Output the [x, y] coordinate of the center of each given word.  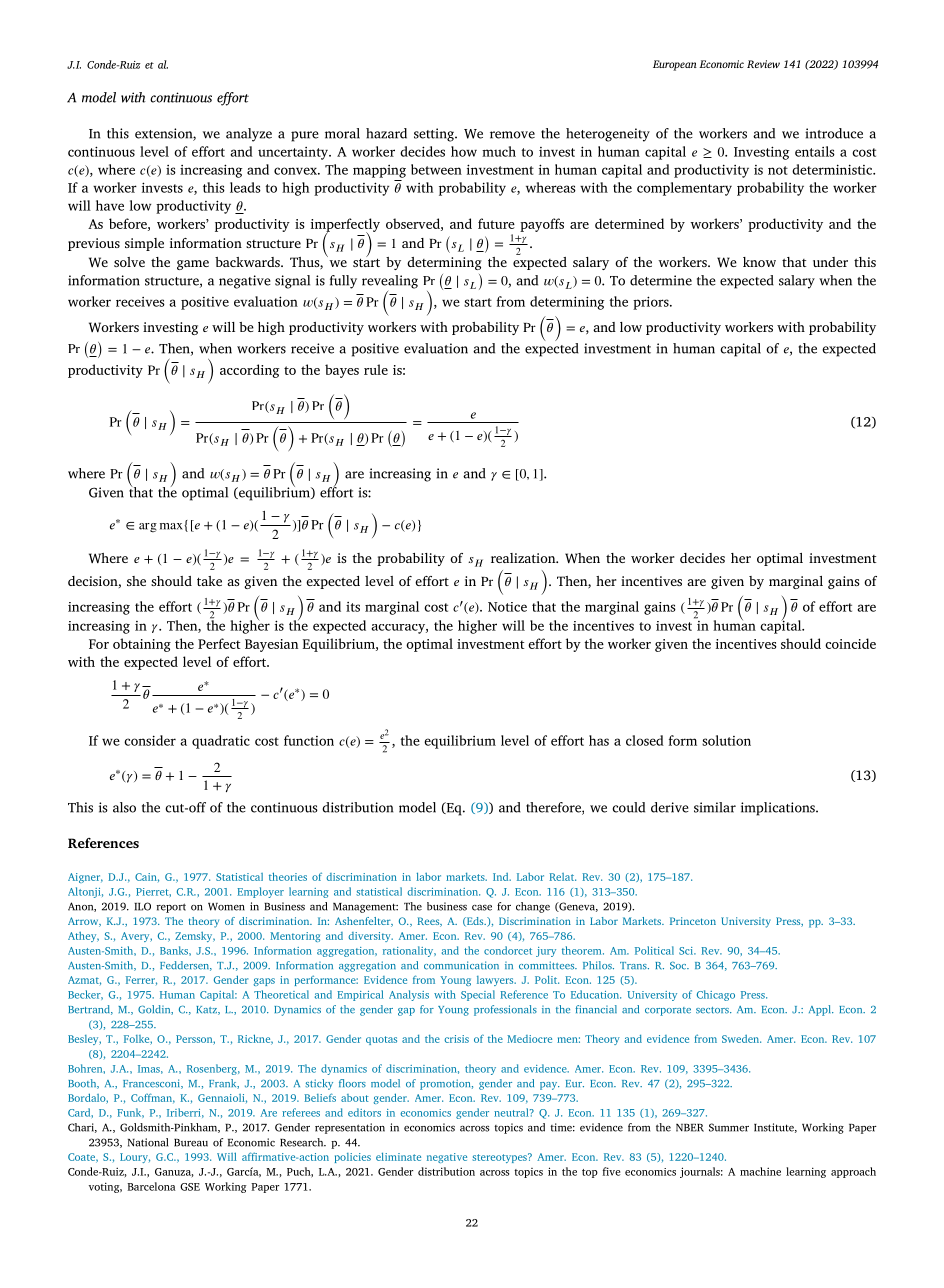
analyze [249, 135]
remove [512, 135]
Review [763, 64]
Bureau [191, 1143]
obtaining [142, 645]
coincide [850, 643]
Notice [507, 607]
